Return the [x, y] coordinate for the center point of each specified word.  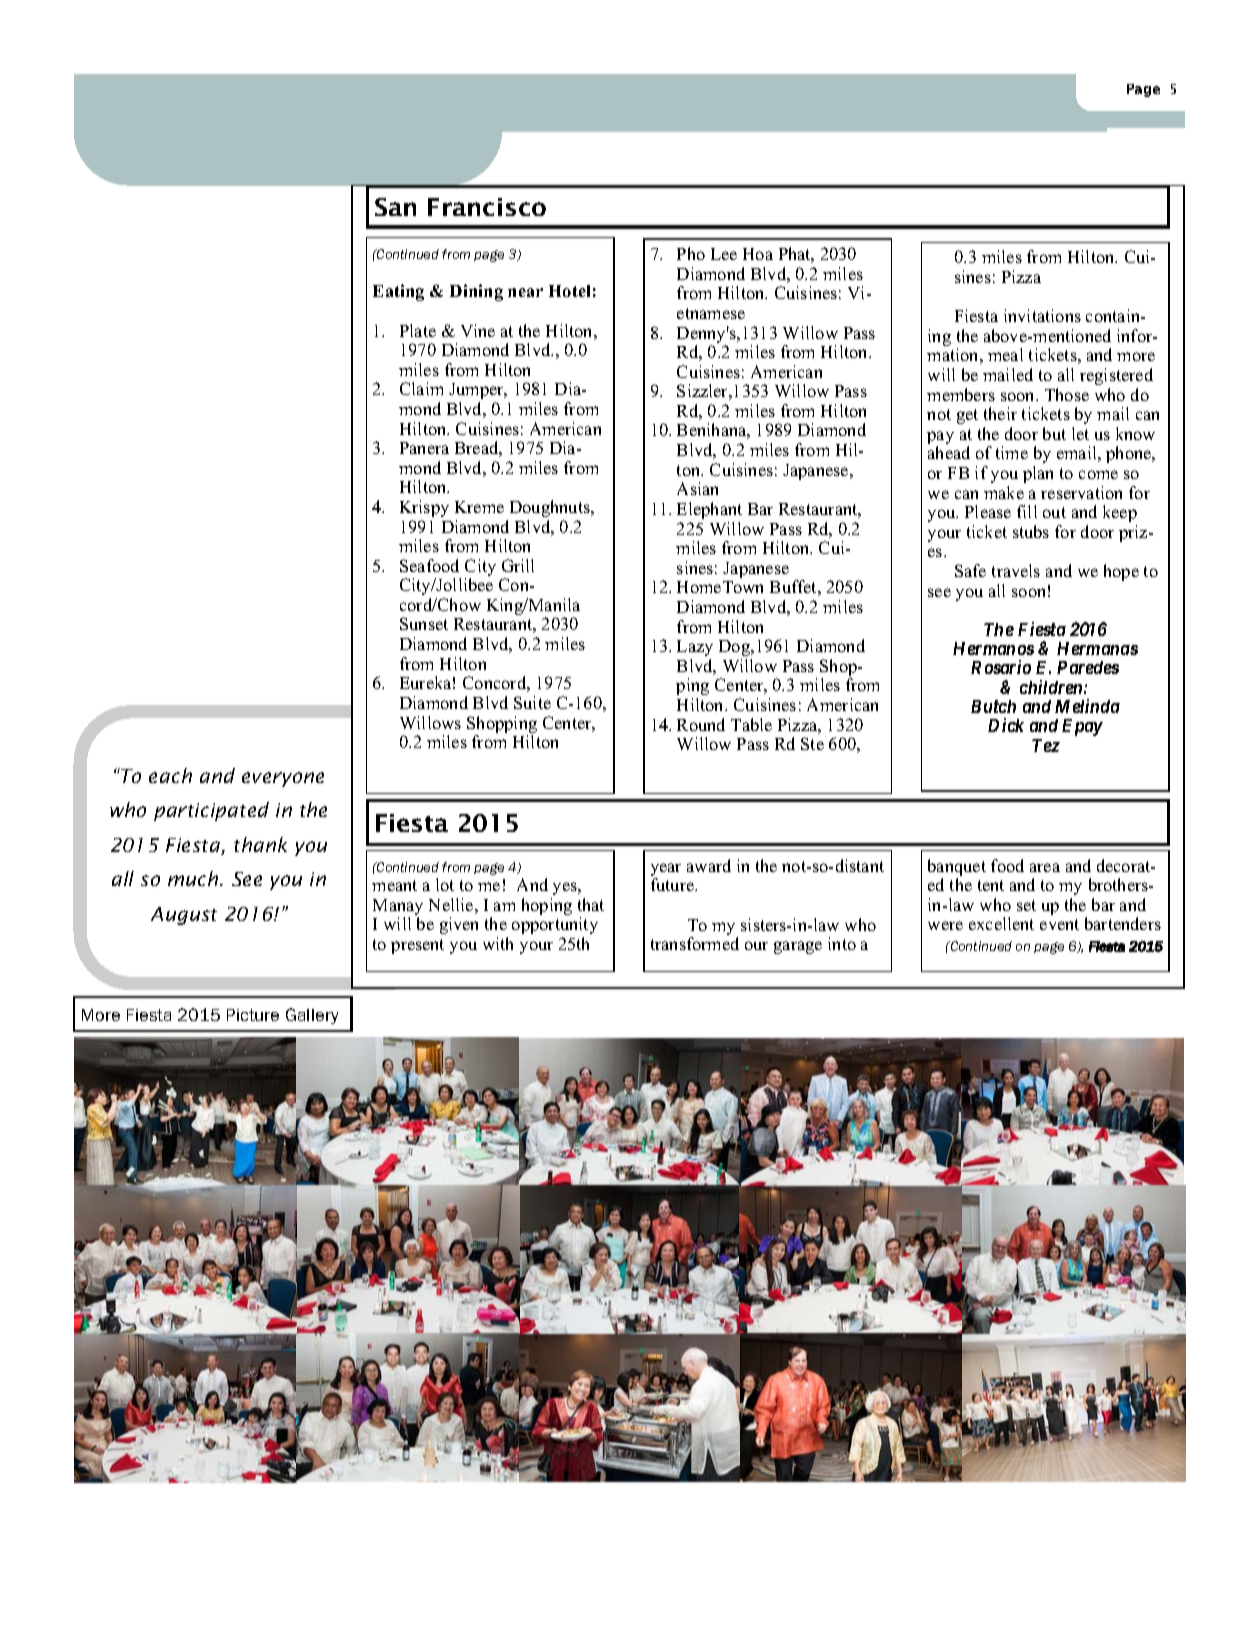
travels [1016, 570]
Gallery [312, 1016]
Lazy [695, 648]
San [395, 207]
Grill [518, 565]
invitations [1042, 315]
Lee [724, 254]
